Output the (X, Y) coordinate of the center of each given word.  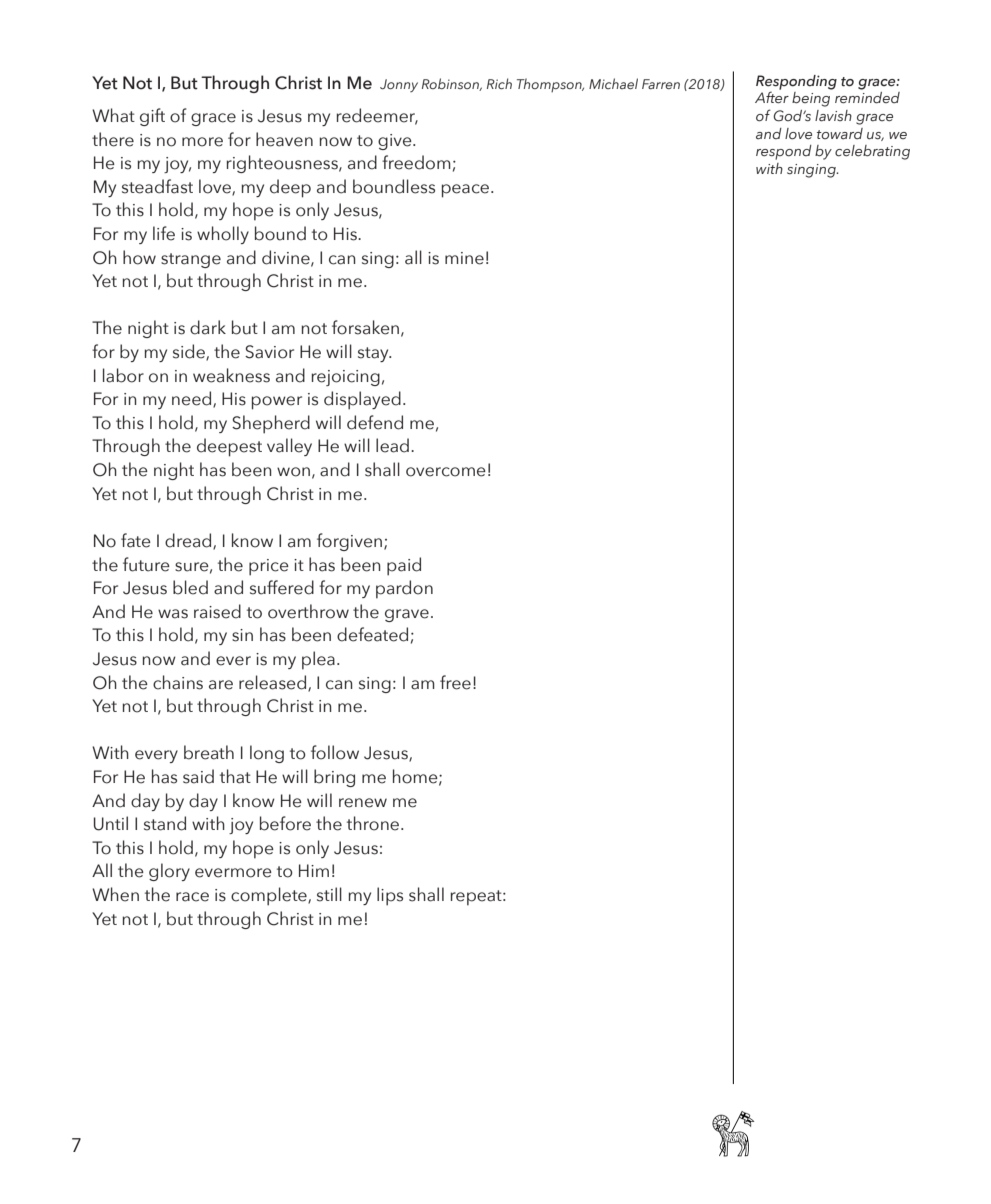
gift (152, 117)
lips (390, 896)
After (772, 96)
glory (169, 872)
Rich (499, 83)
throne (374, 823)
